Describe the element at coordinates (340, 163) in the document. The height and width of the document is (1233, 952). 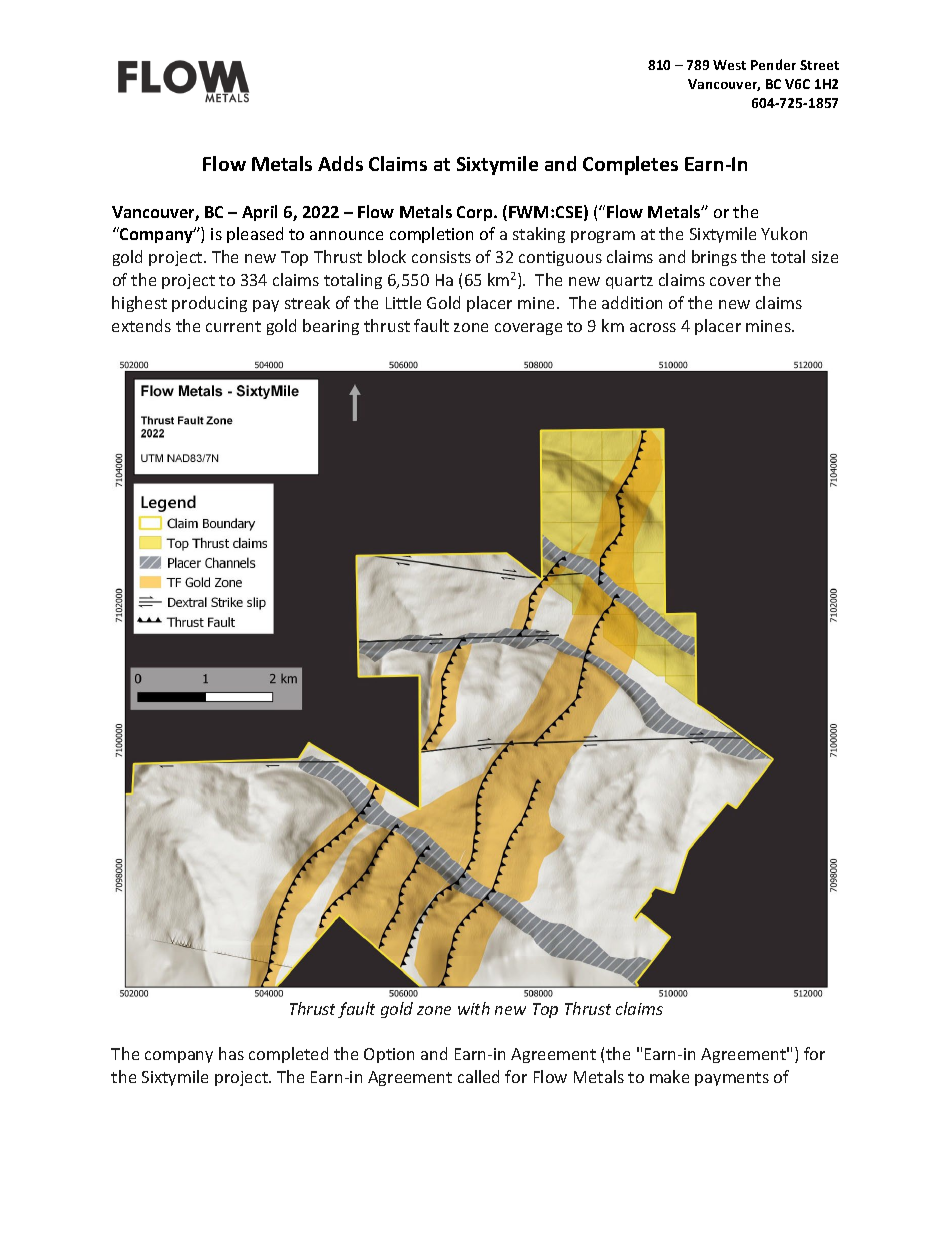
I see `Adds` at that location.
